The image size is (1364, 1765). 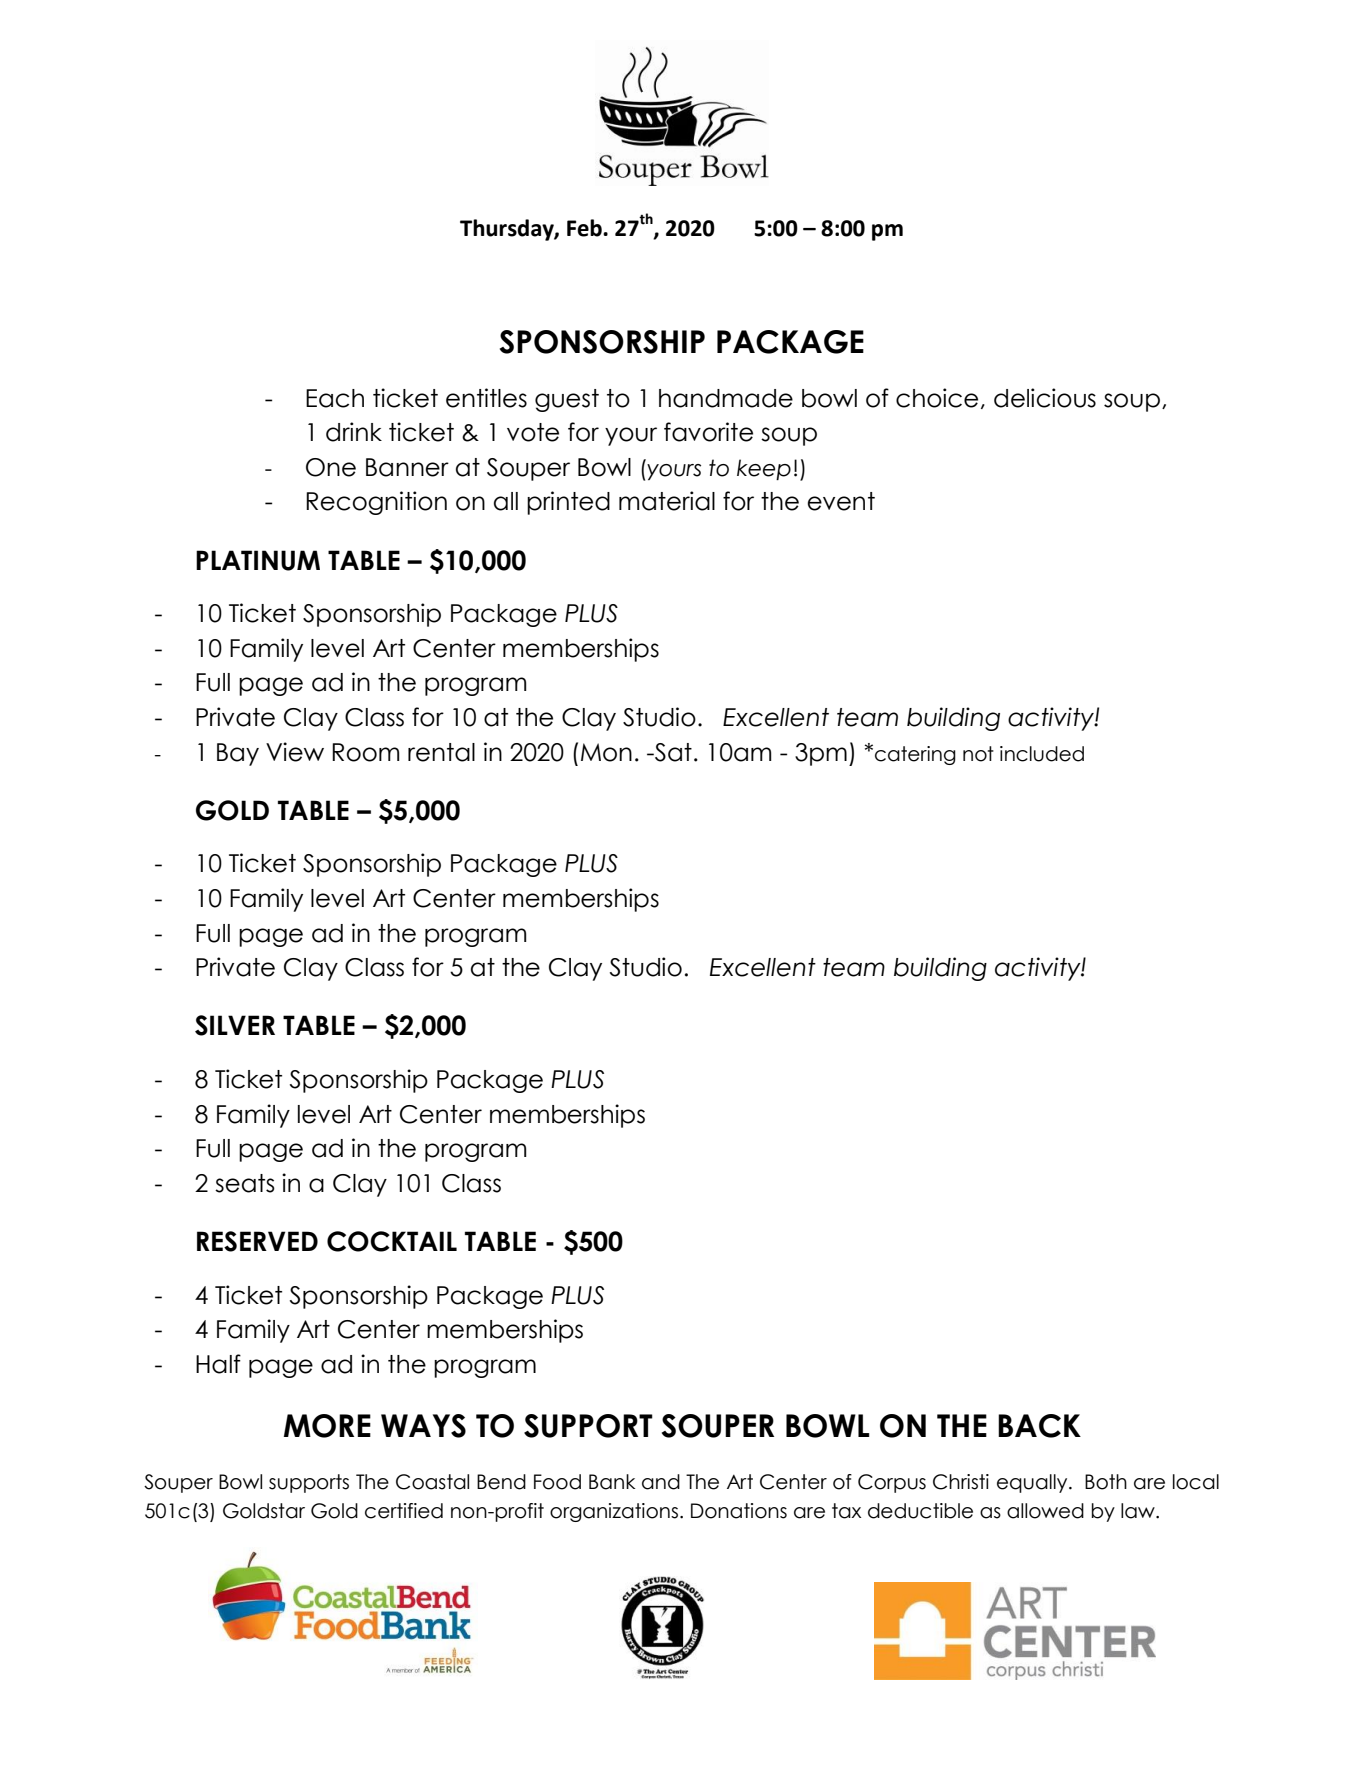 What do you see at coordinates (585, 228) in the screenshot?
I see `Feb` at bounding box center [585, 228].
